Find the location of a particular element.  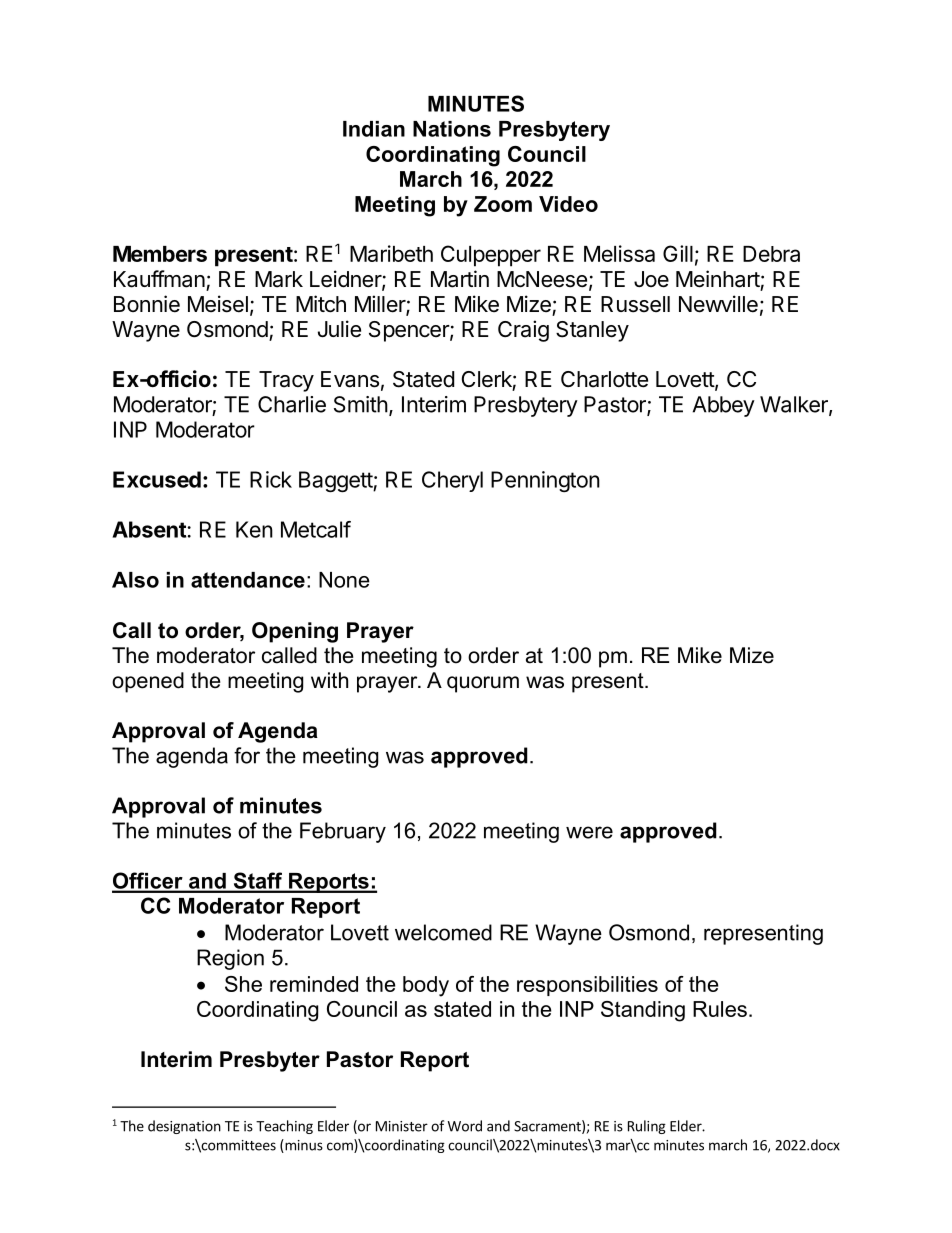

designation is located at coordinates (184, 1127).
